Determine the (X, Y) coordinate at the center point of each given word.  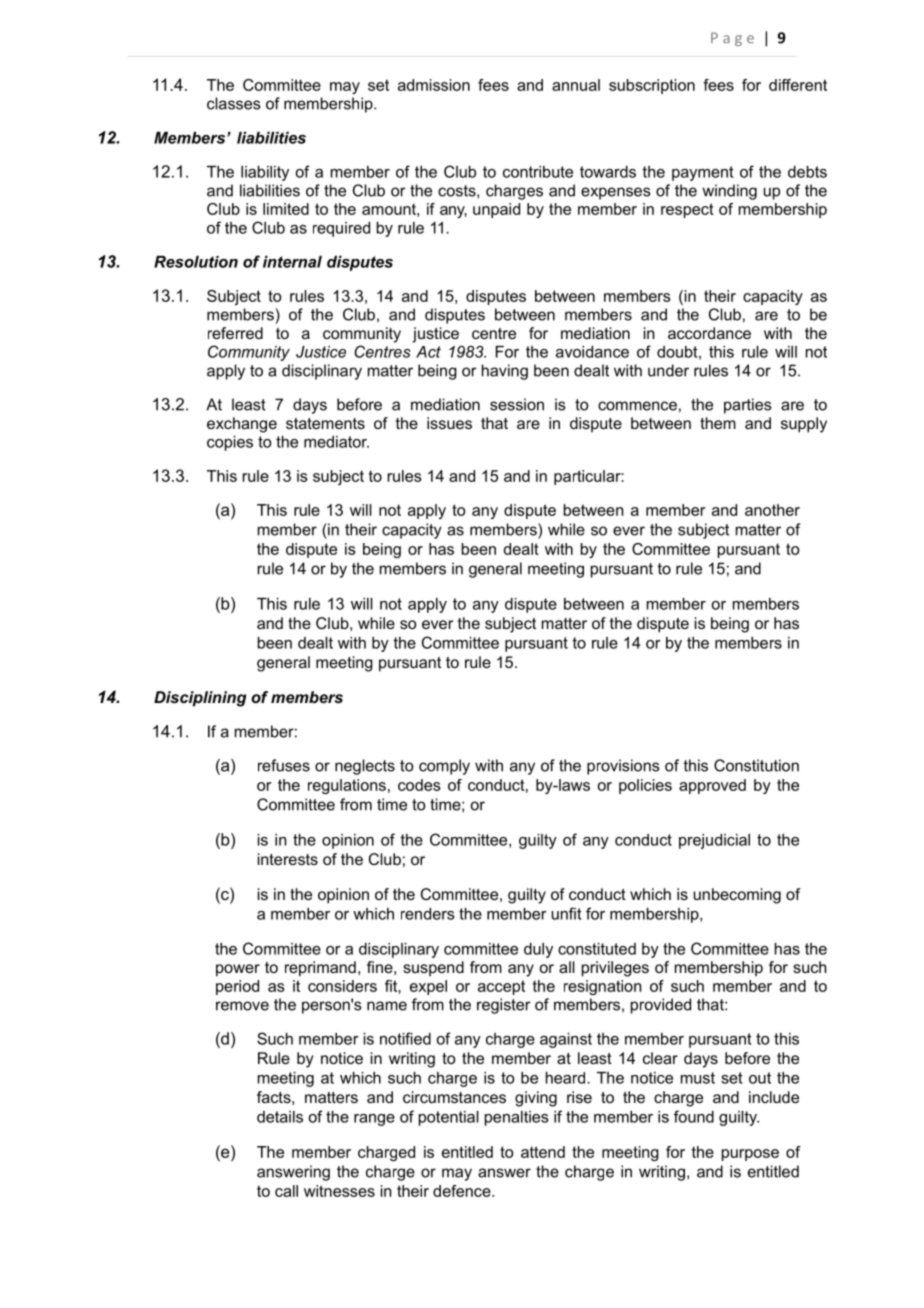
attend (543, 1152)
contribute (538, 172)
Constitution (756, 765)
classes (234, 103)
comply (444, 767)
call (286, 1191)
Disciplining (200, 699)
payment (703, 173)
